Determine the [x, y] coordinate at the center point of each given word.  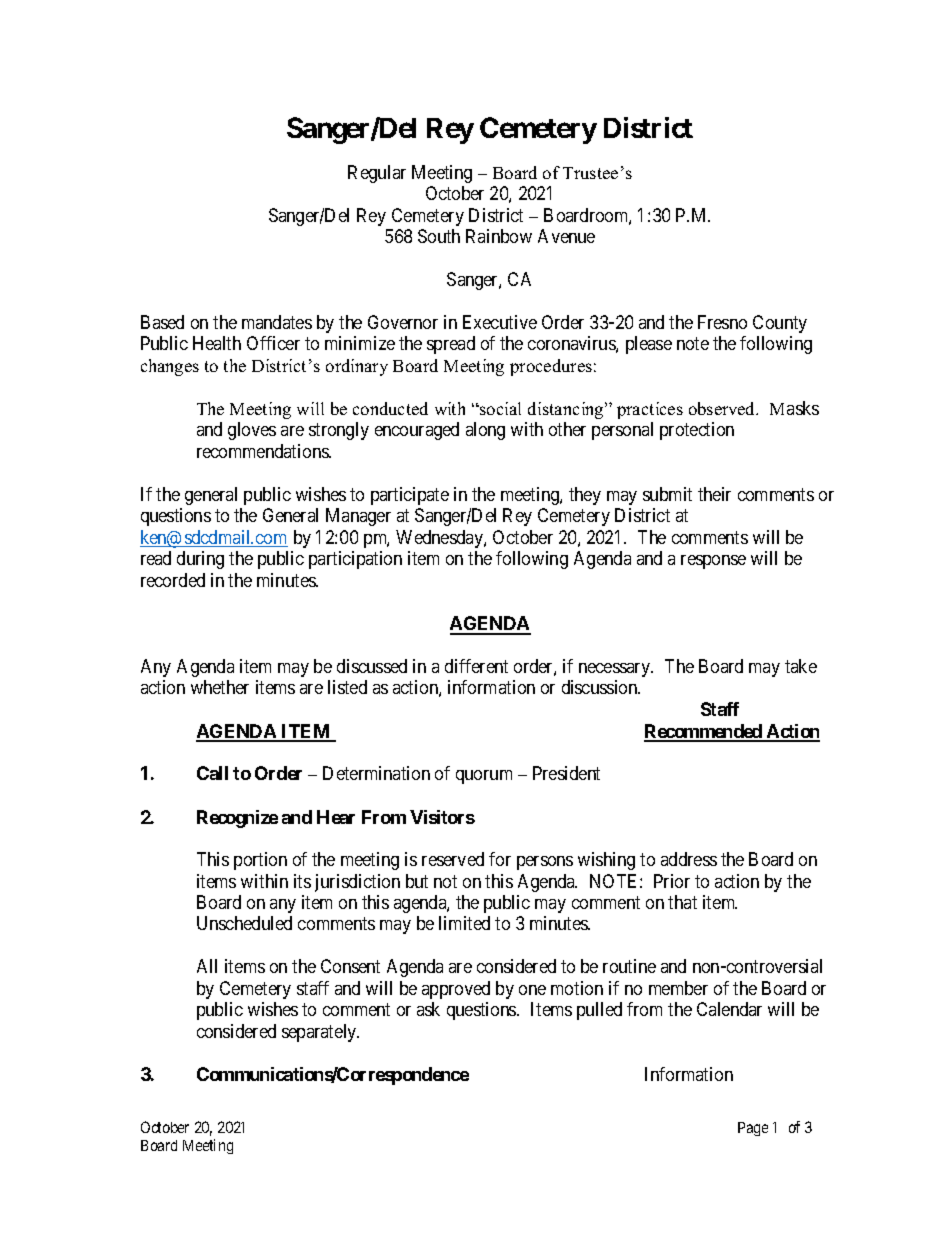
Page [753, 1129]
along [485, 431]
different [476, 666]
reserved [453, 859]
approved [456, 990]
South [439, 236]
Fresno [722, 322]
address [689, 859]
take [801, 666]
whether [220, 687]
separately [320, 1033]
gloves [252, 431]
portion [260, 861]
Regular [377, 174]
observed [723, 408]
